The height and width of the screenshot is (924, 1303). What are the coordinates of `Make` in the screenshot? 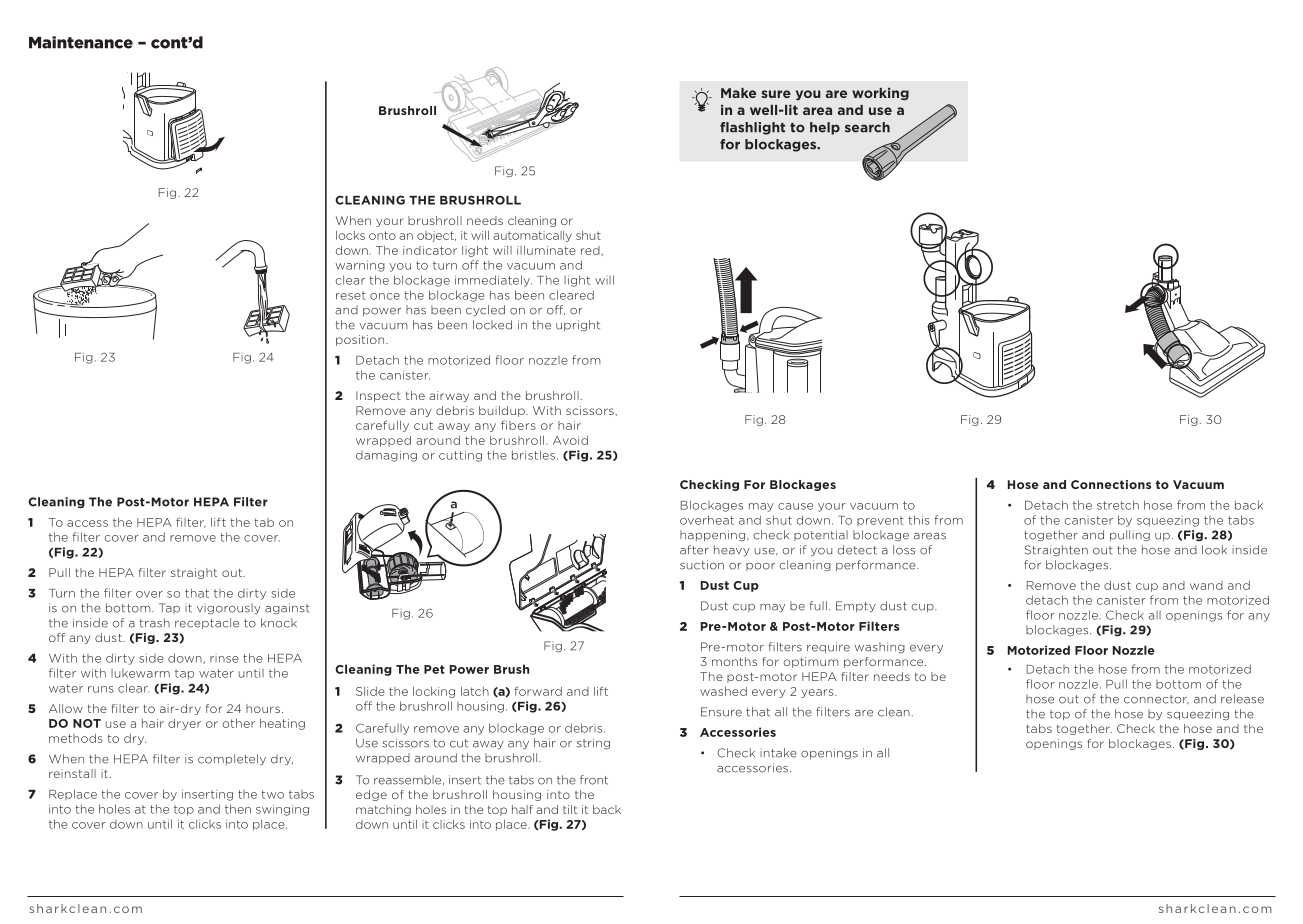 It's located at (738, 93).
